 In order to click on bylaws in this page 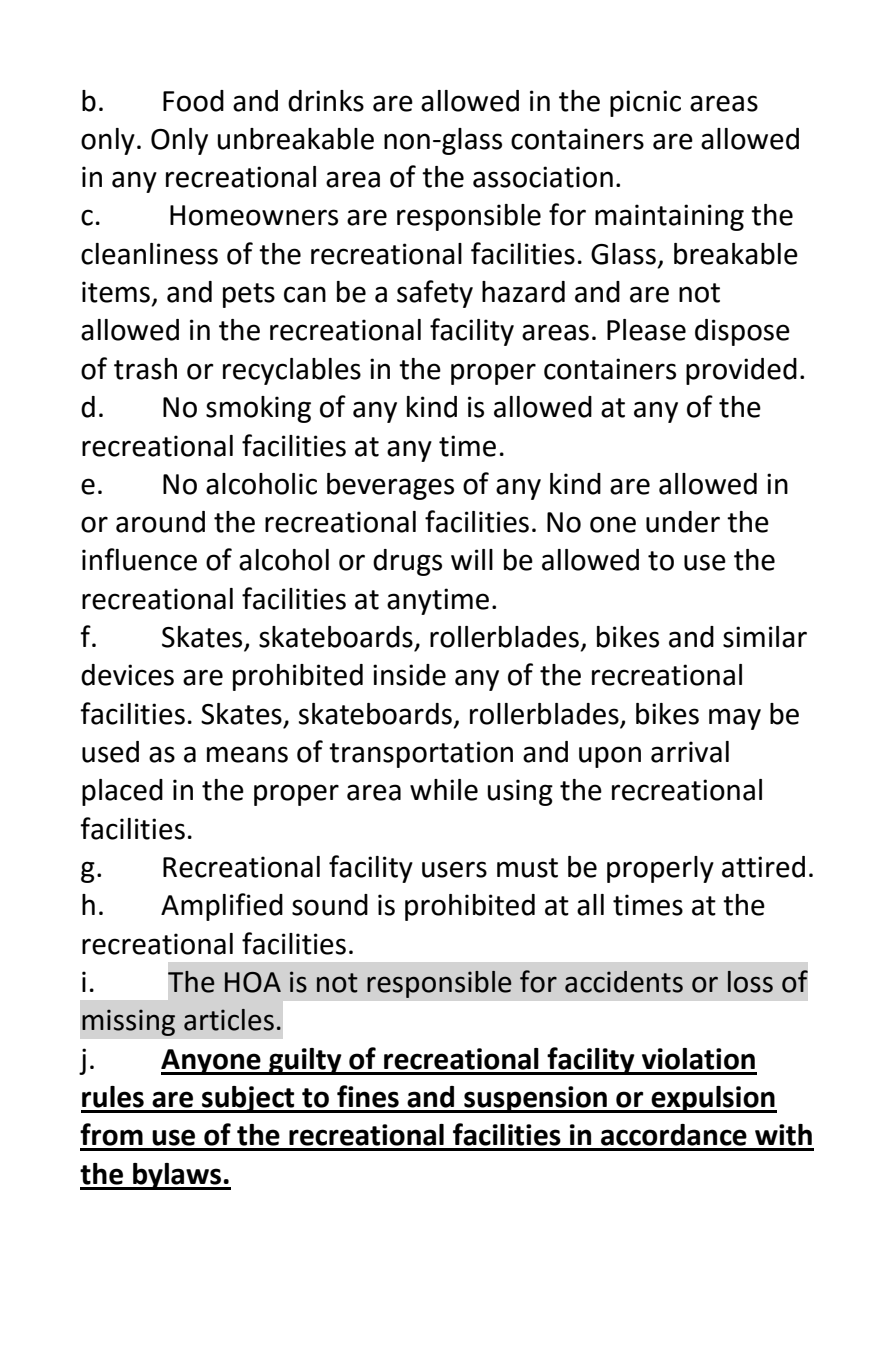, I will do `click(177, 1176)`.
